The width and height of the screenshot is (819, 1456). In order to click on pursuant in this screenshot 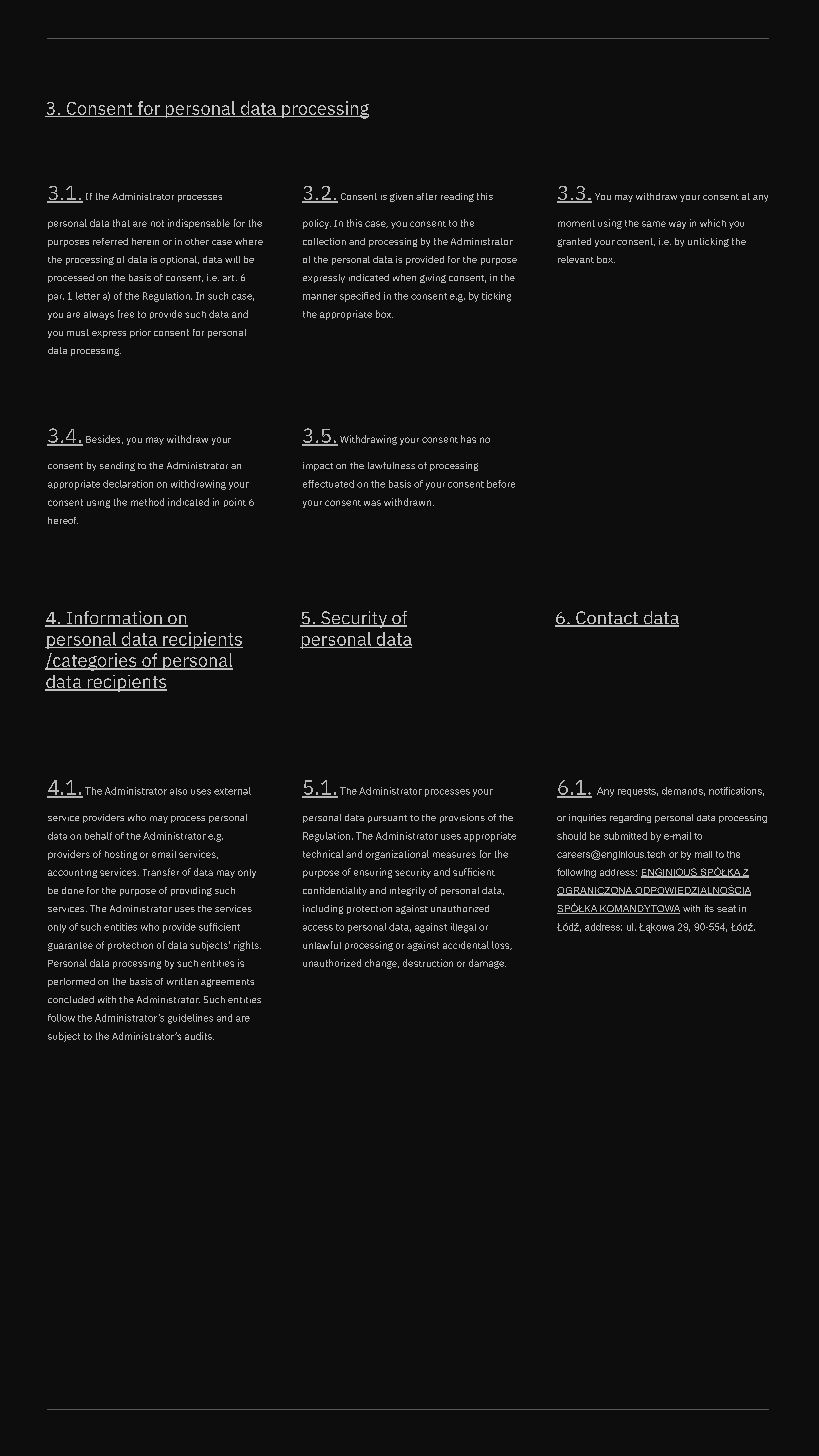, I will do `click(387, 819)`.
